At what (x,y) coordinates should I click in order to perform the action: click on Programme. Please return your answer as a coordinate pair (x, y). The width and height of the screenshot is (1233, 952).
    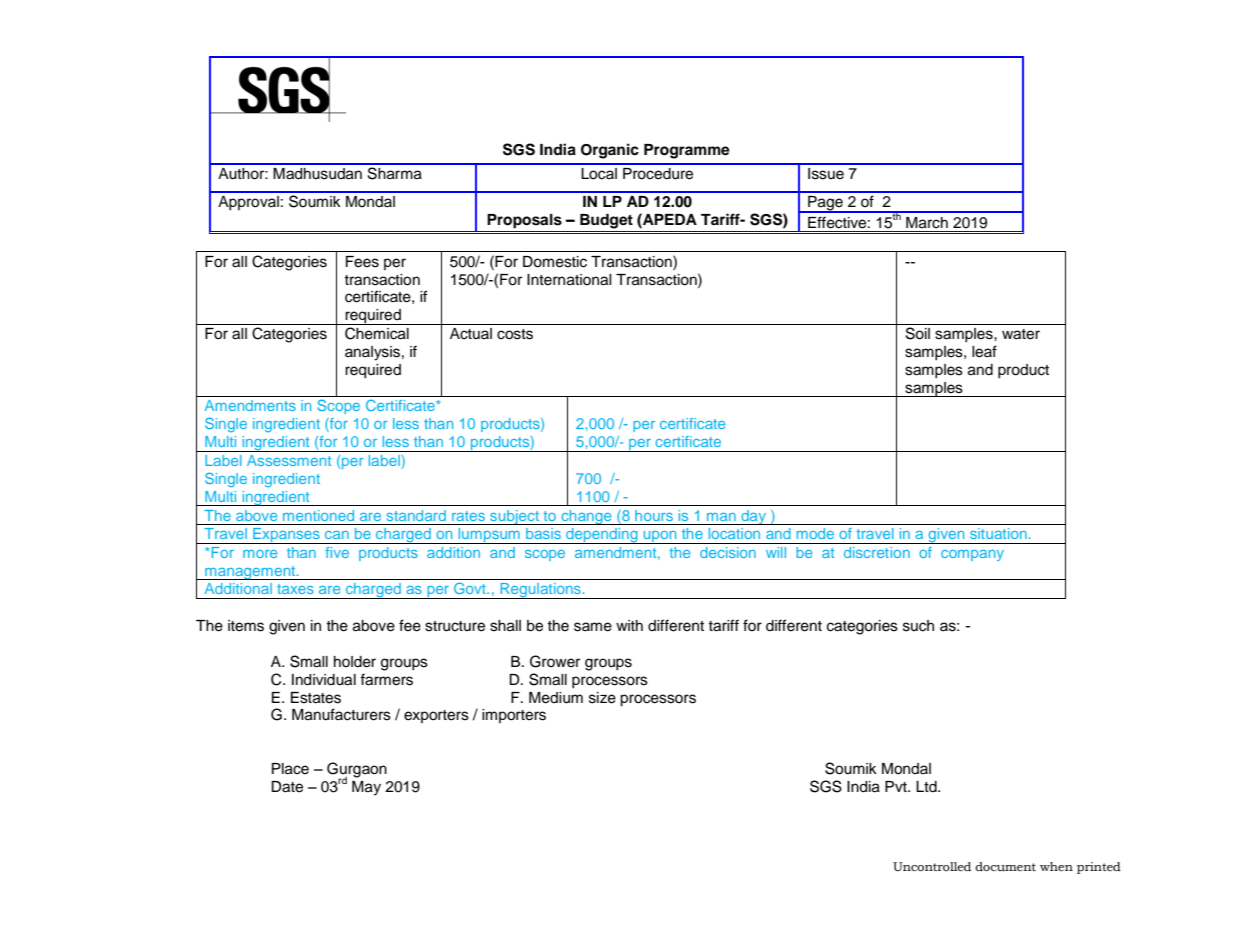
    Looking at the image, I should click on (687, 151).
